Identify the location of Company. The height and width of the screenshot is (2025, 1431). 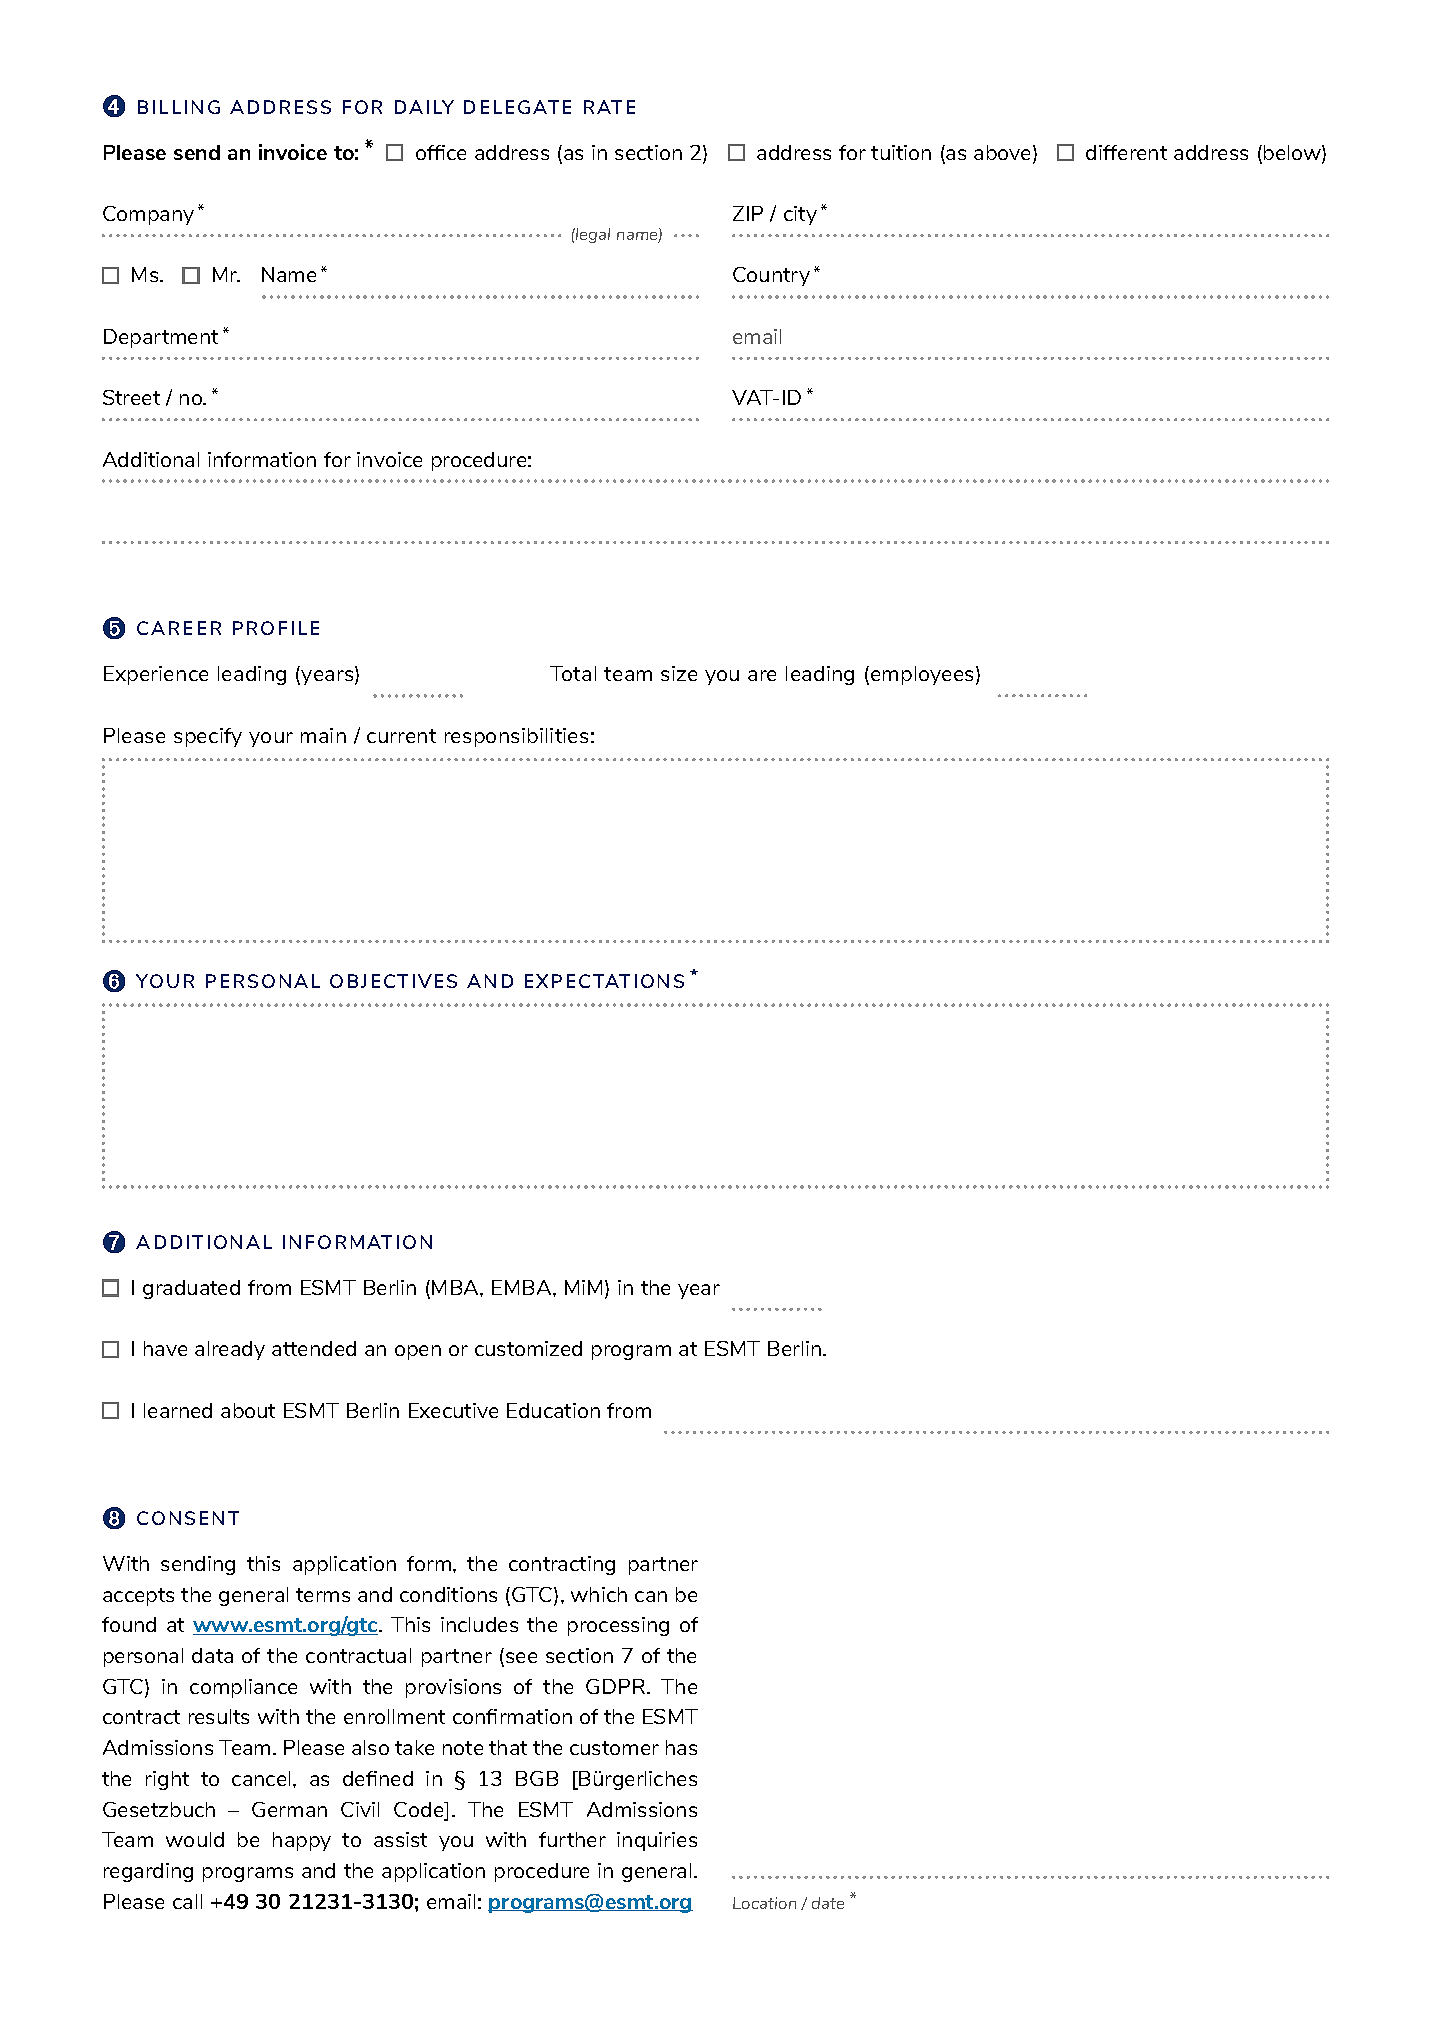
(148, 215).
